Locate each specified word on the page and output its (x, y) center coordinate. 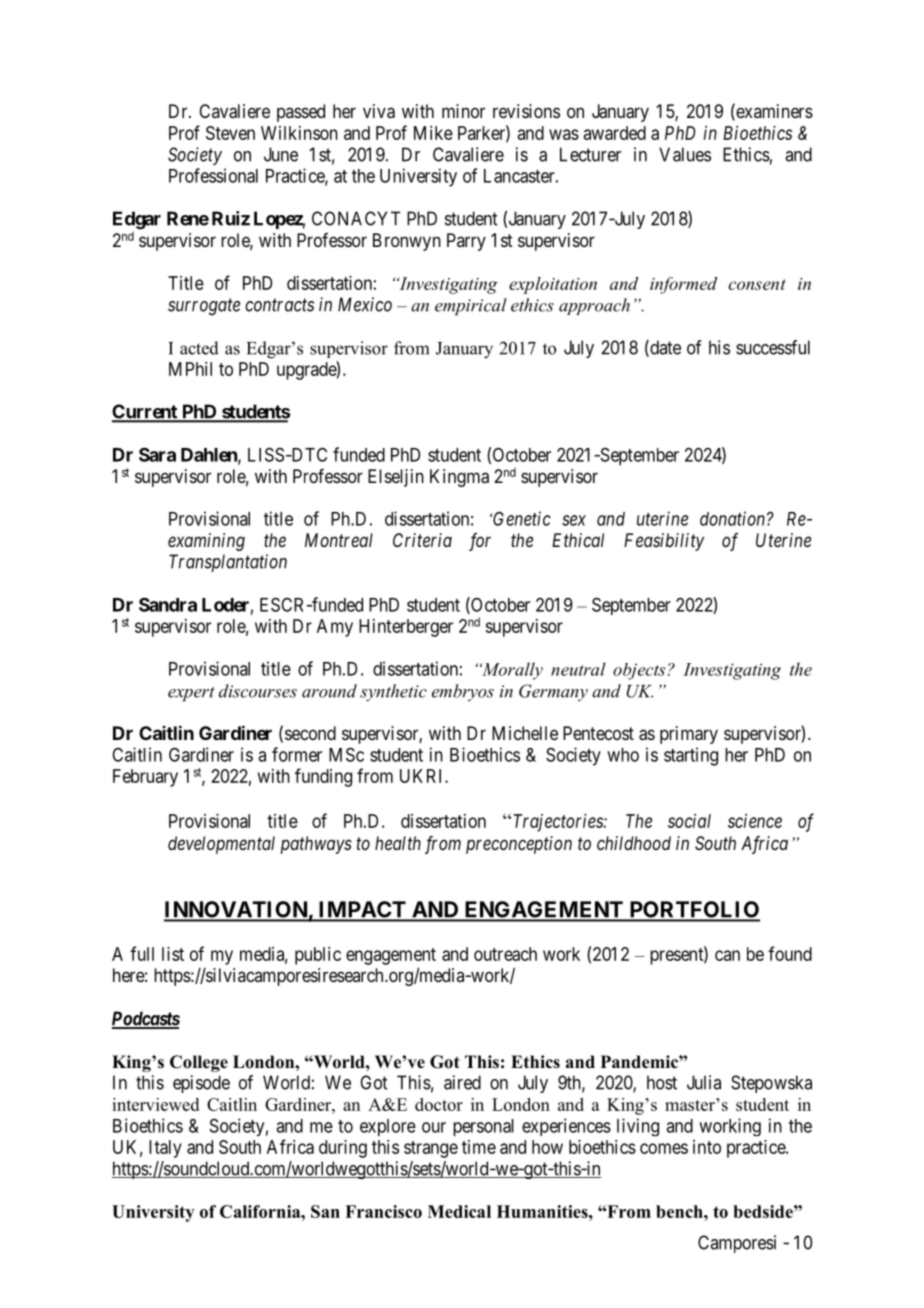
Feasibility (664, 542)
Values (685, 154)
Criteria (422, 540)
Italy (165, 1149)
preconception (519, 845)
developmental (221, 845)
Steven (230, 133)
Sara (157, 454)
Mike (433, 133)
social (689, 821)
